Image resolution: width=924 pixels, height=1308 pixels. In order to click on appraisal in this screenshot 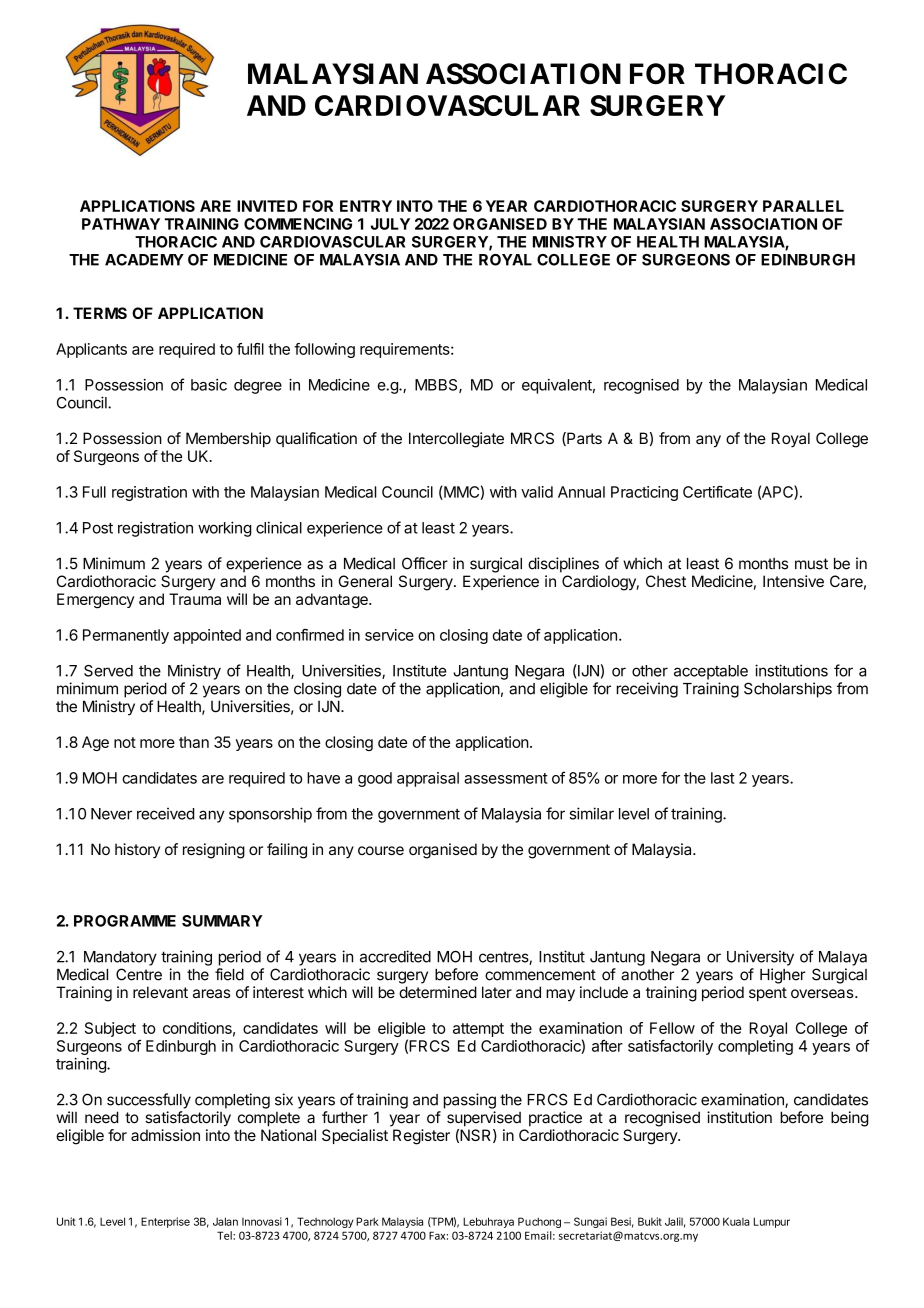, I will do `click(428, 779)`.
